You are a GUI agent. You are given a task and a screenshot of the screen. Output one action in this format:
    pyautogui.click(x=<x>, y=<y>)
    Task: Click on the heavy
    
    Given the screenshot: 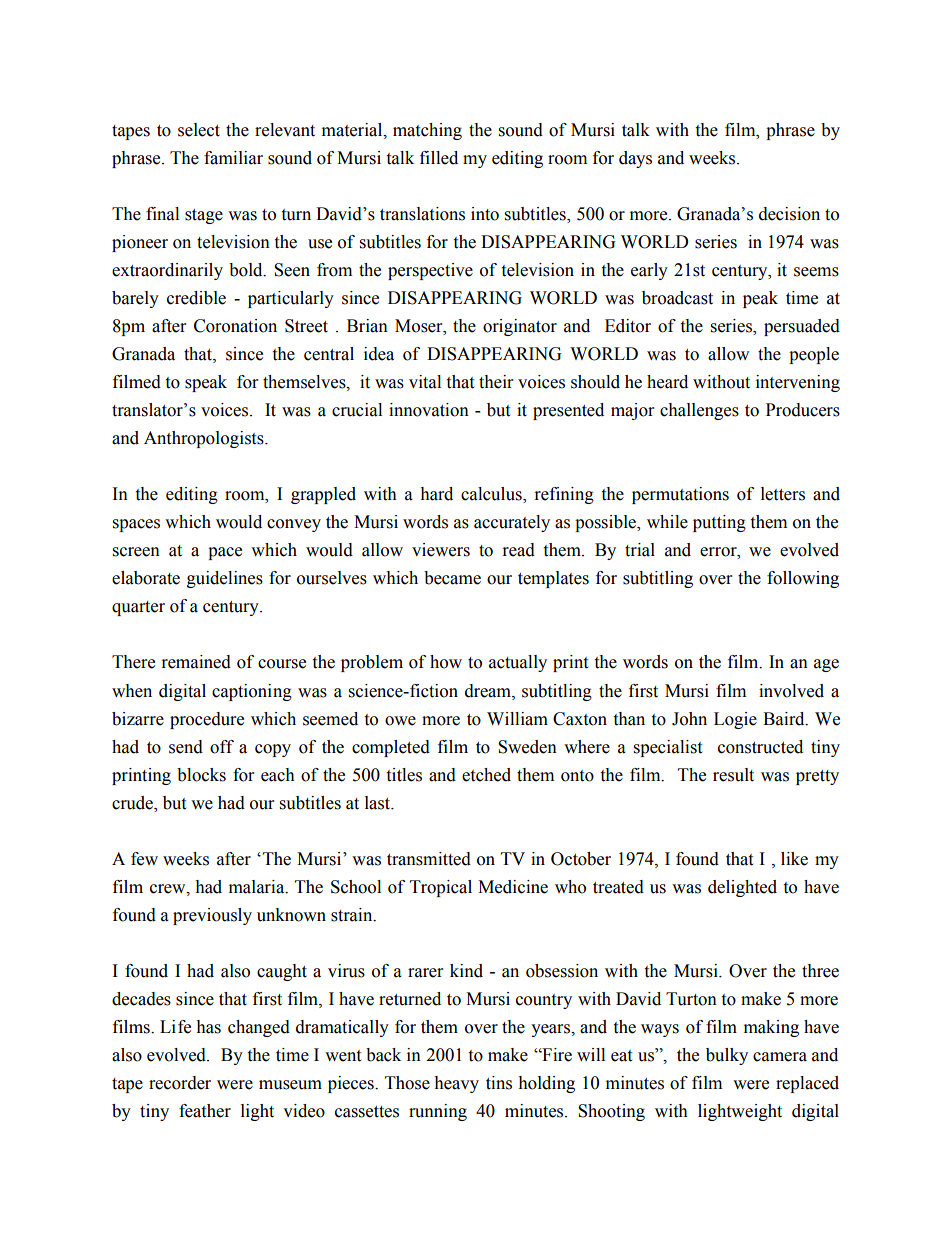 What is the action you would take?
    pyautogui.click(x=456, y=1084)
